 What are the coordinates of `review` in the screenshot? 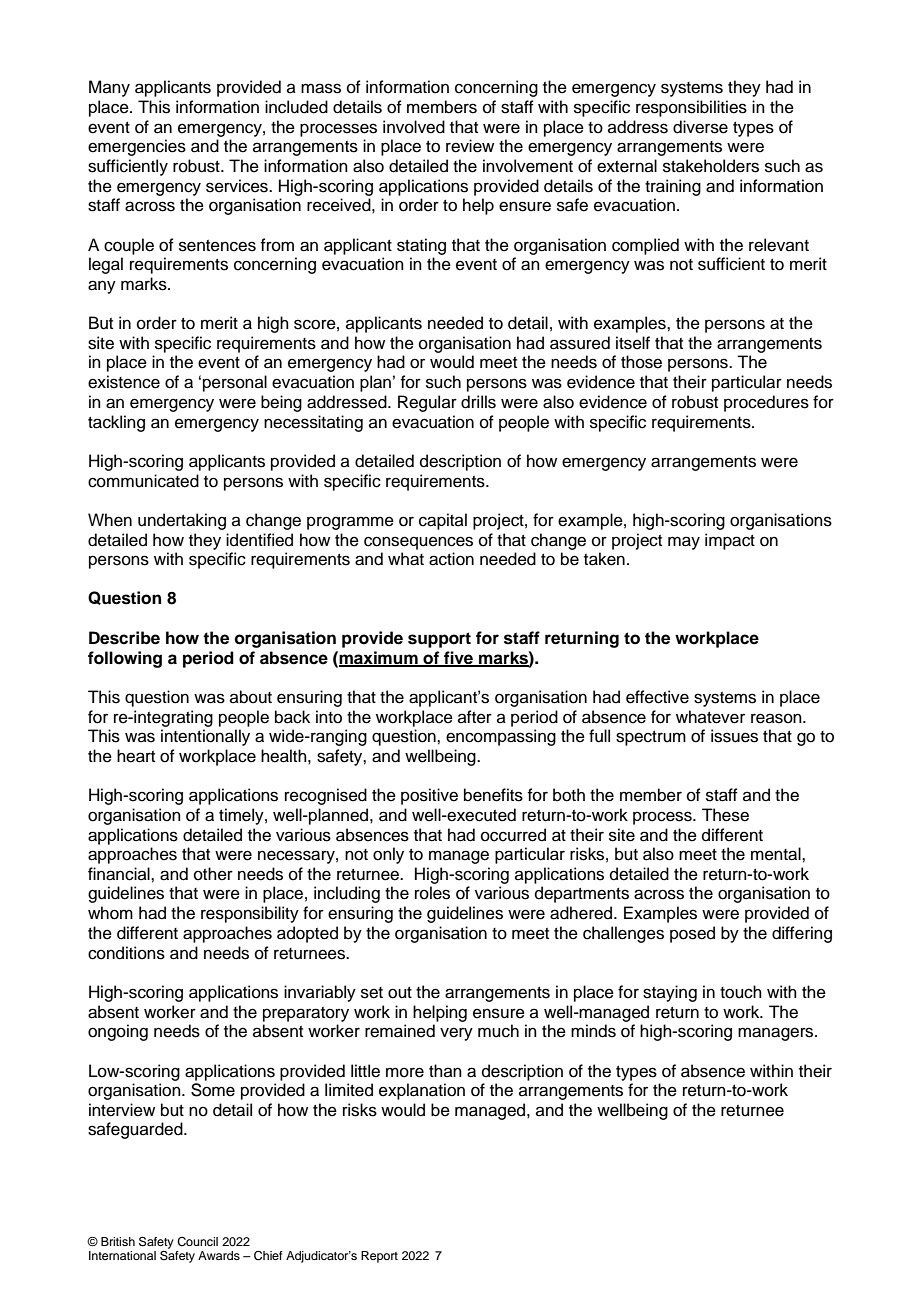 It's located at (470, 146).
